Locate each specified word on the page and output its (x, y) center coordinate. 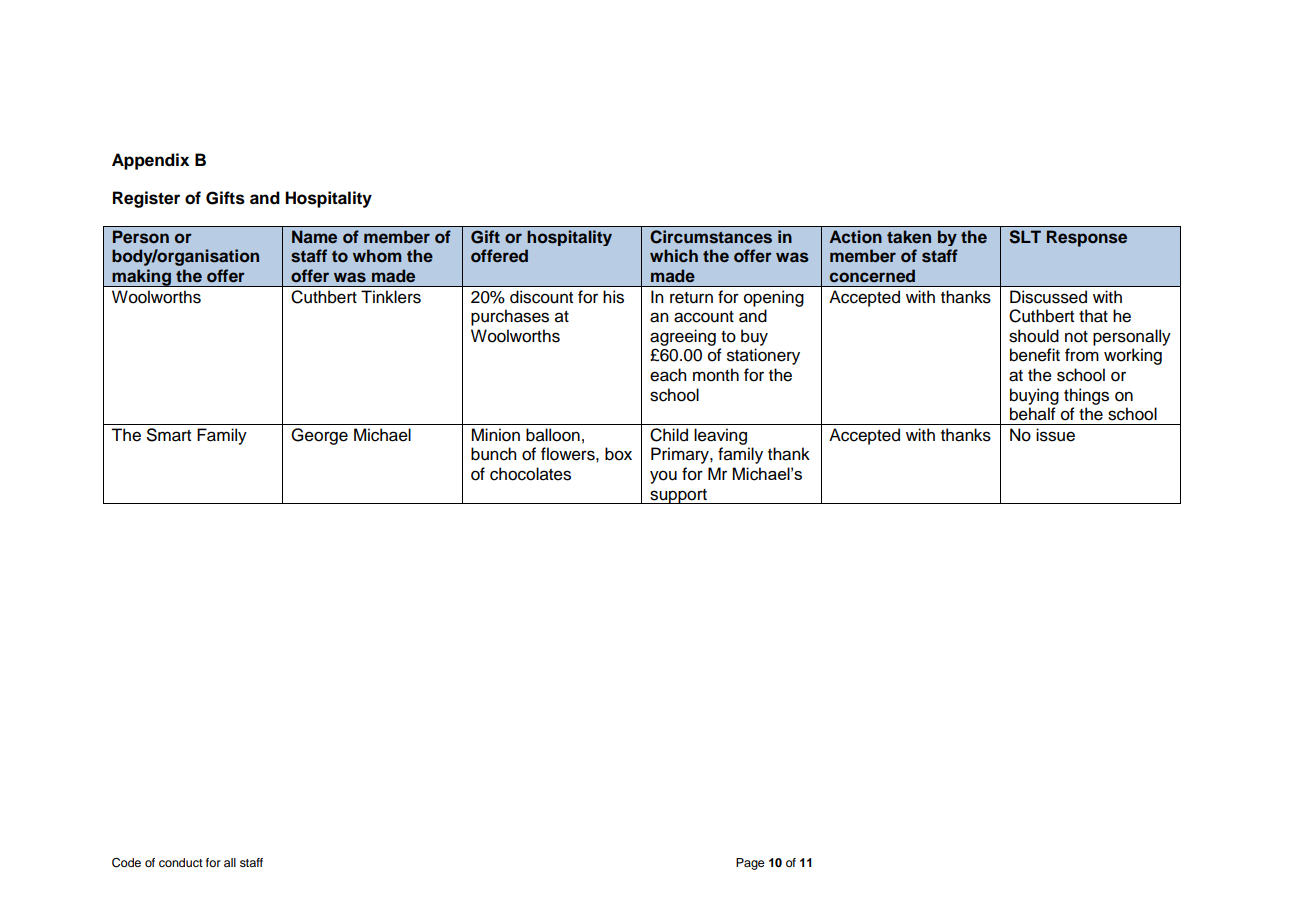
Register (146, 199)
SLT (1025, 237)
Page (750, 864)
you (663, 477)
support (678, 496)
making (141, 278)
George (319, 436)
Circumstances (711, 237)
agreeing (683, 337)
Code (126, 863)
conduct (181, 862)
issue (1055, 435)
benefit (1035, 355)
